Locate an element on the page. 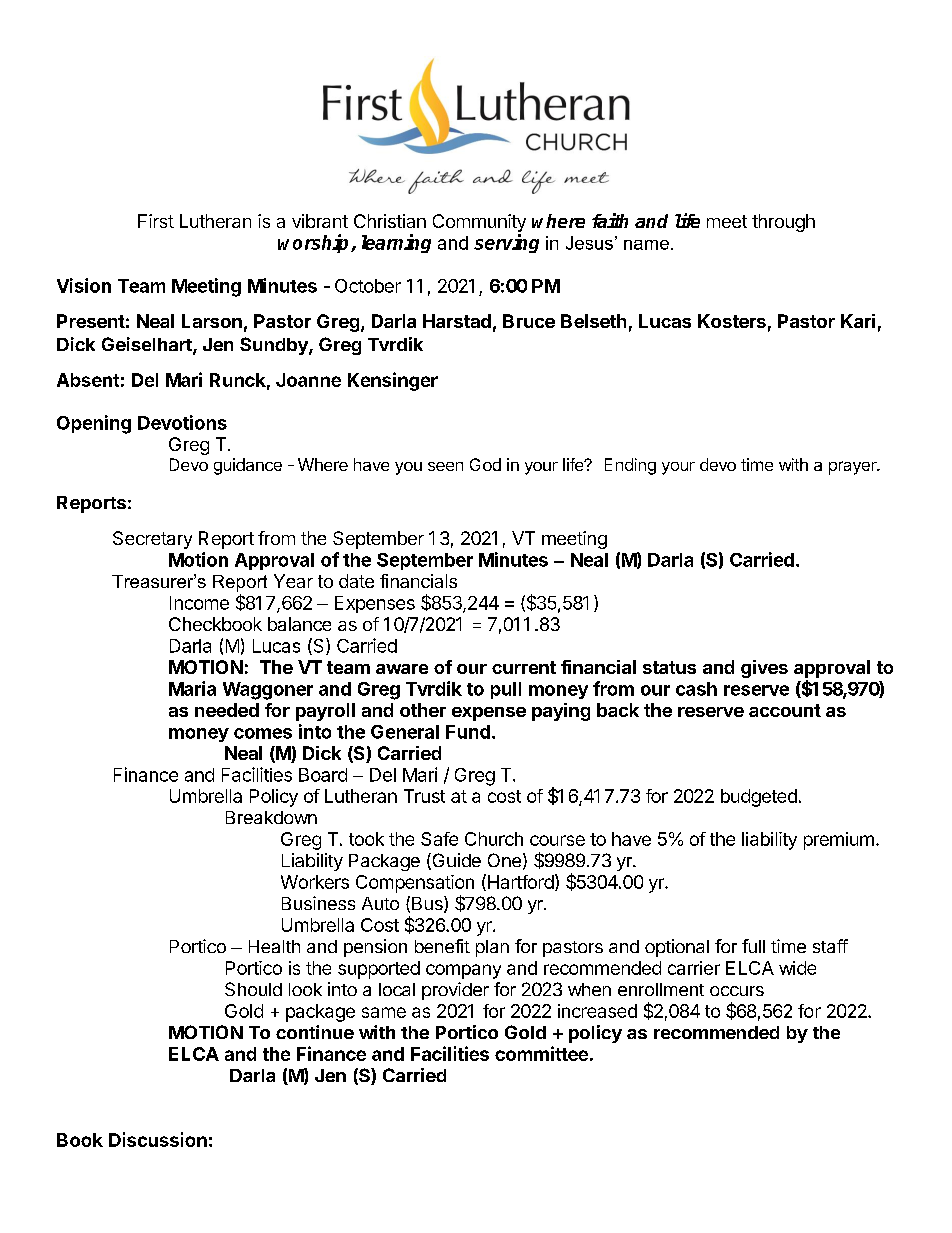  gives is located at coordinates (764, 669).
